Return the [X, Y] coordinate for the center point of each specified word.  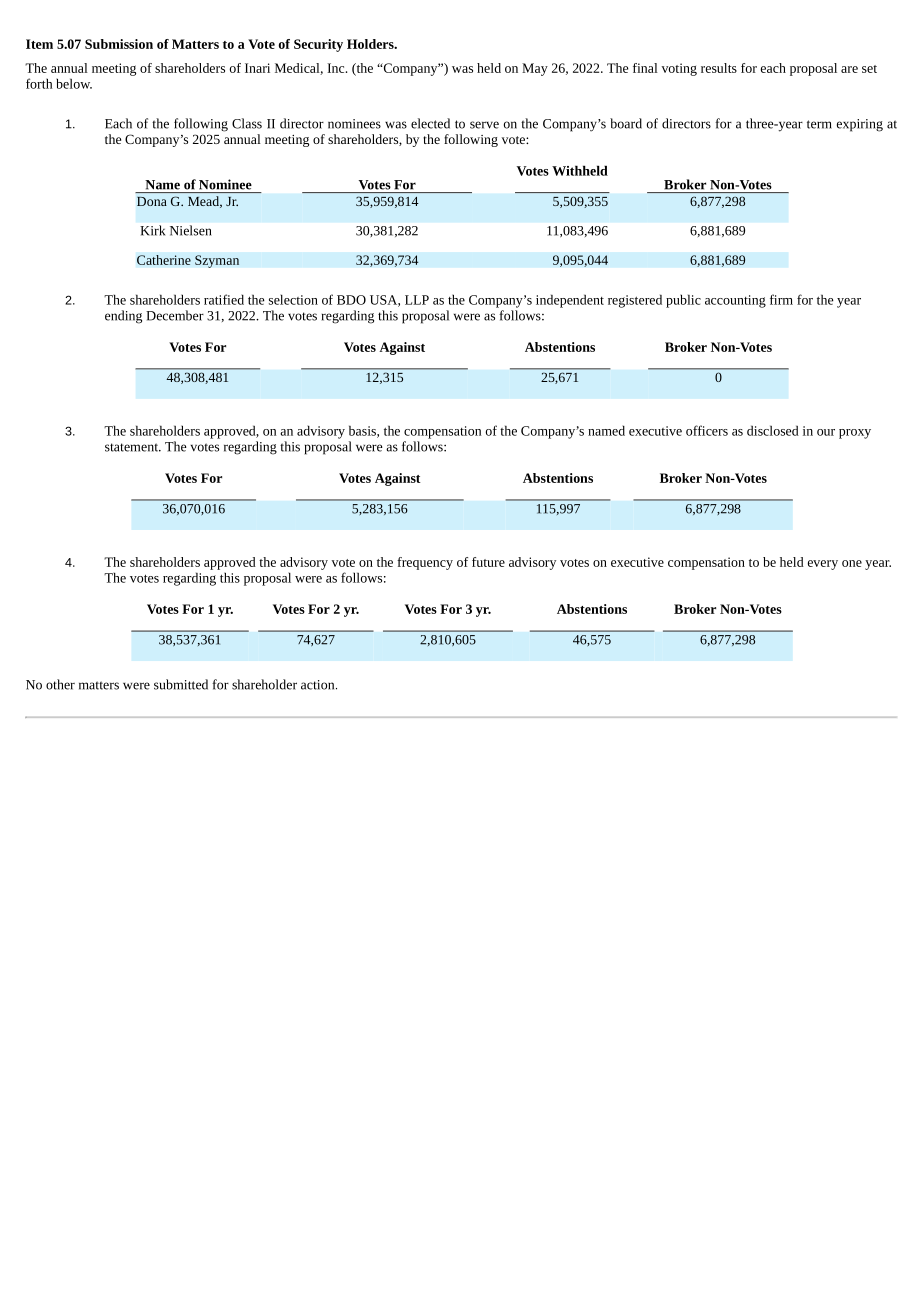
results [719, 68]
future [488, 562]
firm [781, 299]
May [535, 69]
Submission [119, 44]
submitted [181, 684]
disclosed [773, 430]
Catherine [164, 260]
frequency [425, 563]
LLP [417, 300]
